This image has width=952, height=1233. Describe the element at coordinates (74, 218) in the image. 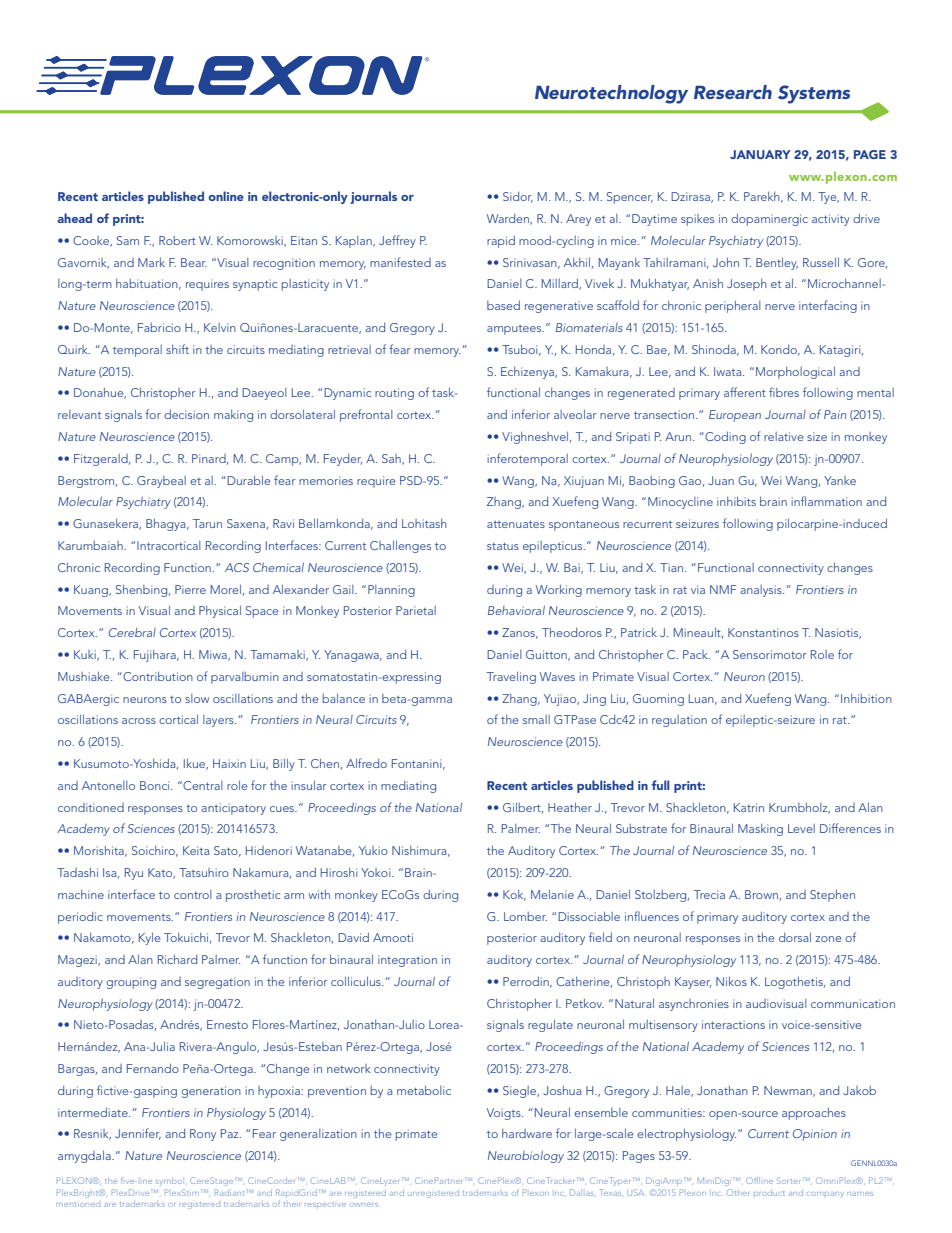

I see `ahead` at that location.
